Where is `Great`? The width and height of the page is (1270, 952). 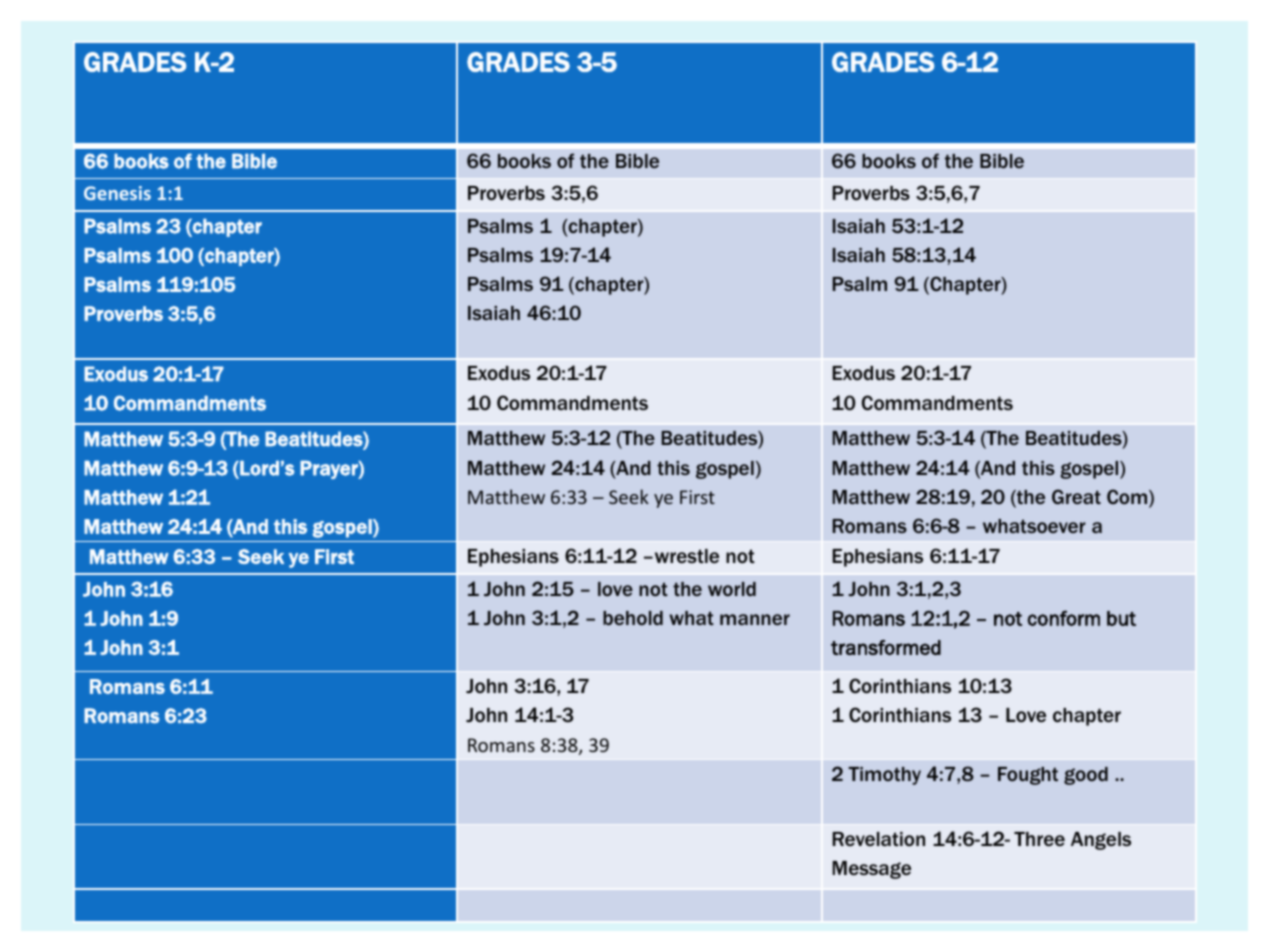
Great is located at coordinates (1076, 496).
